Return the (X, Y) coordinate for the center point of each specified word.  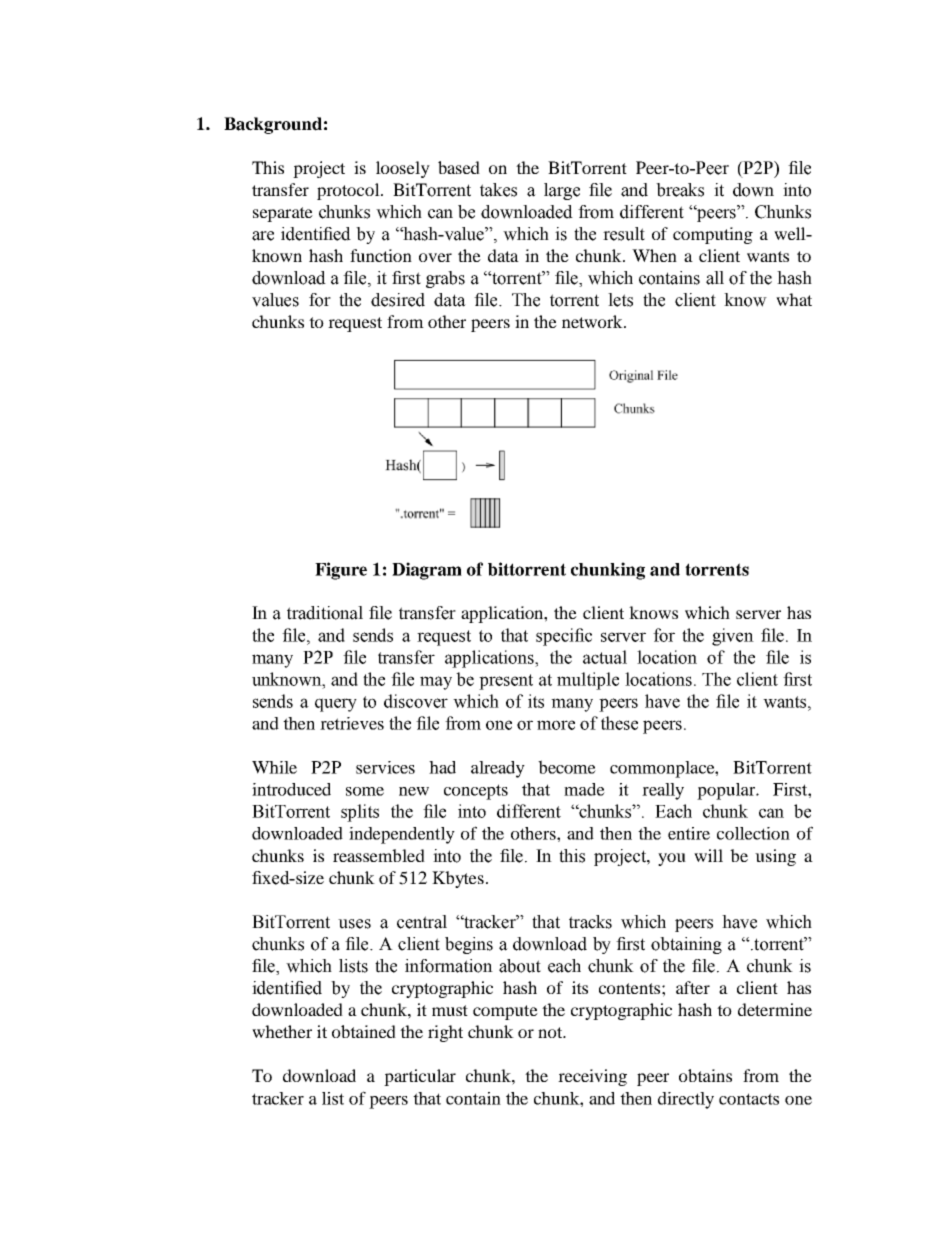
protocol (349, 191)
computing (713, 235)
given (733, 637)
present (506, 682)
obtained (364, 1031)
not (551, 1032)
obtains (705, 1075)
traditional (325, 613)
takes (498, 190)
